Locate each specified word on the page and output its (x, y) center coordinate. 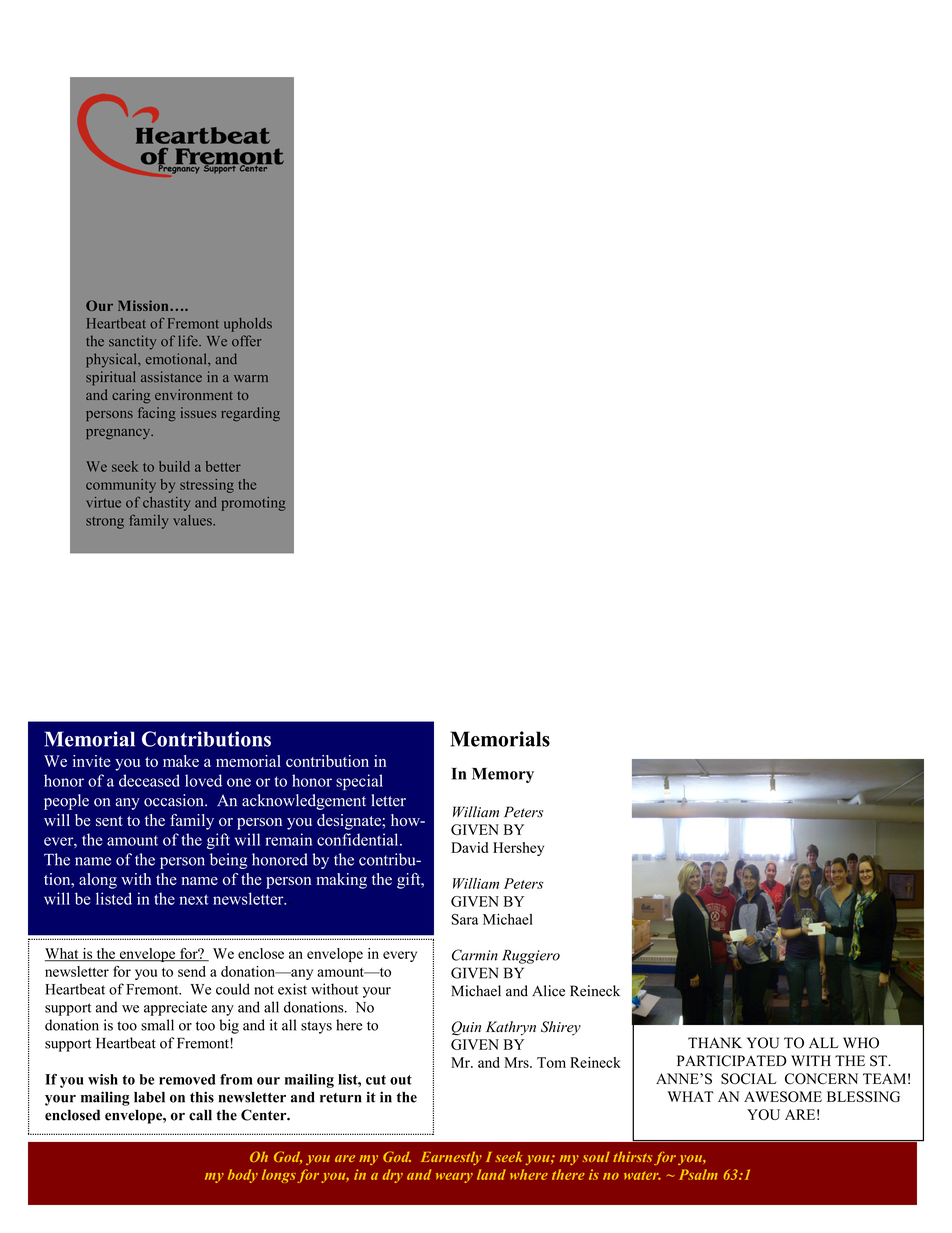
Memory (503, 775)
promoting (254, 504)
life (189, 341)
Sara (465, 919)
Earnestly (451, 1158)
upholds (248, 325)
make (181, 761)
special (359, 782)
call (200, 1115)
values (193, 520)
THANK (715, 1042)
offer (247, 341)
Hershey (518, 849)
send (192, 971)
